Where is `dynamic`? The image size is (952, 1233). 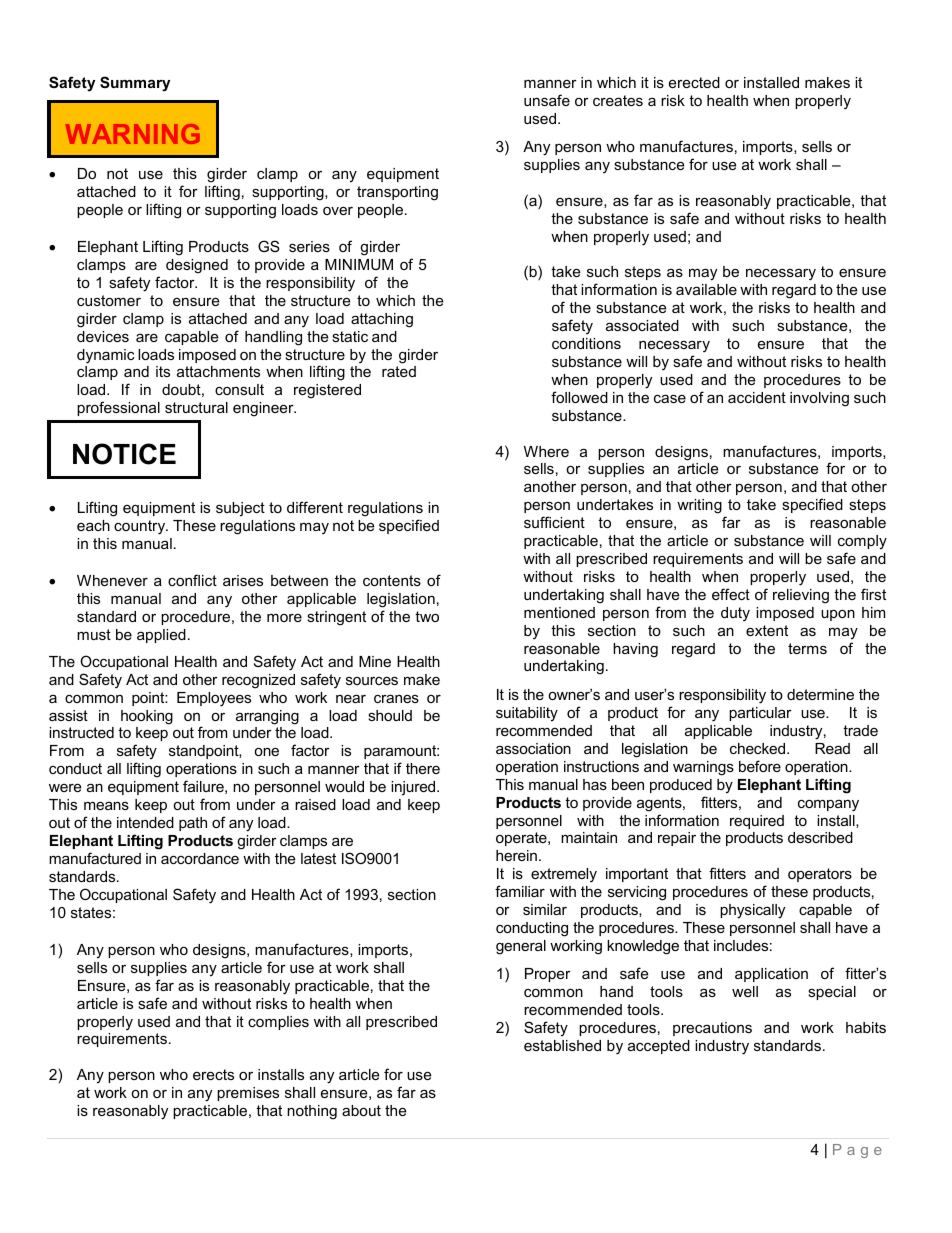 dynamic is located at coordinates (105, 356).
